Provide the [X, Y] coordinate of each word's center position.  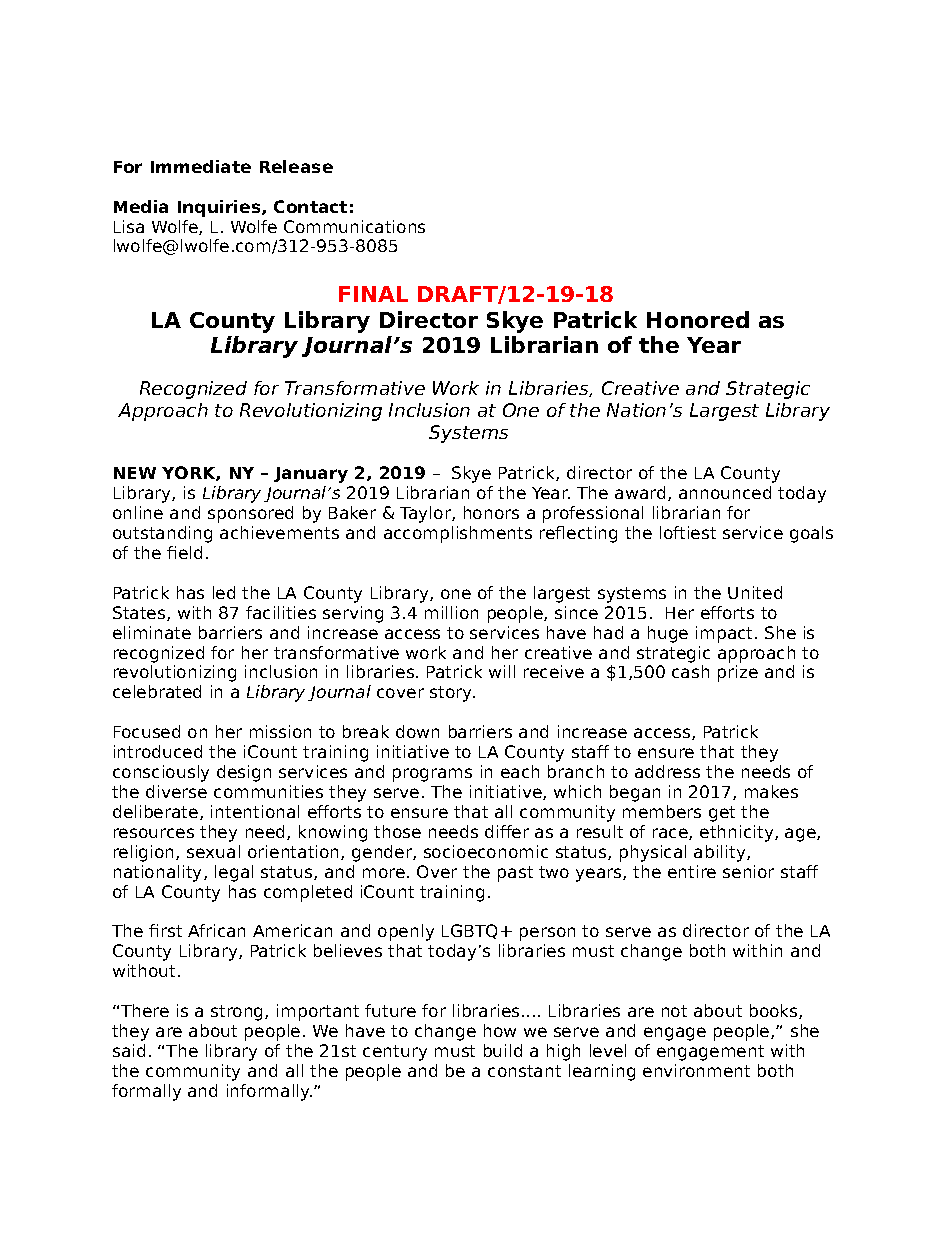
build [503, 1050]
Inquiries [220, 208]
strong [238, 1013]
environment [696, 1070]
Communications [354, 226]
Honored [698, 319]
